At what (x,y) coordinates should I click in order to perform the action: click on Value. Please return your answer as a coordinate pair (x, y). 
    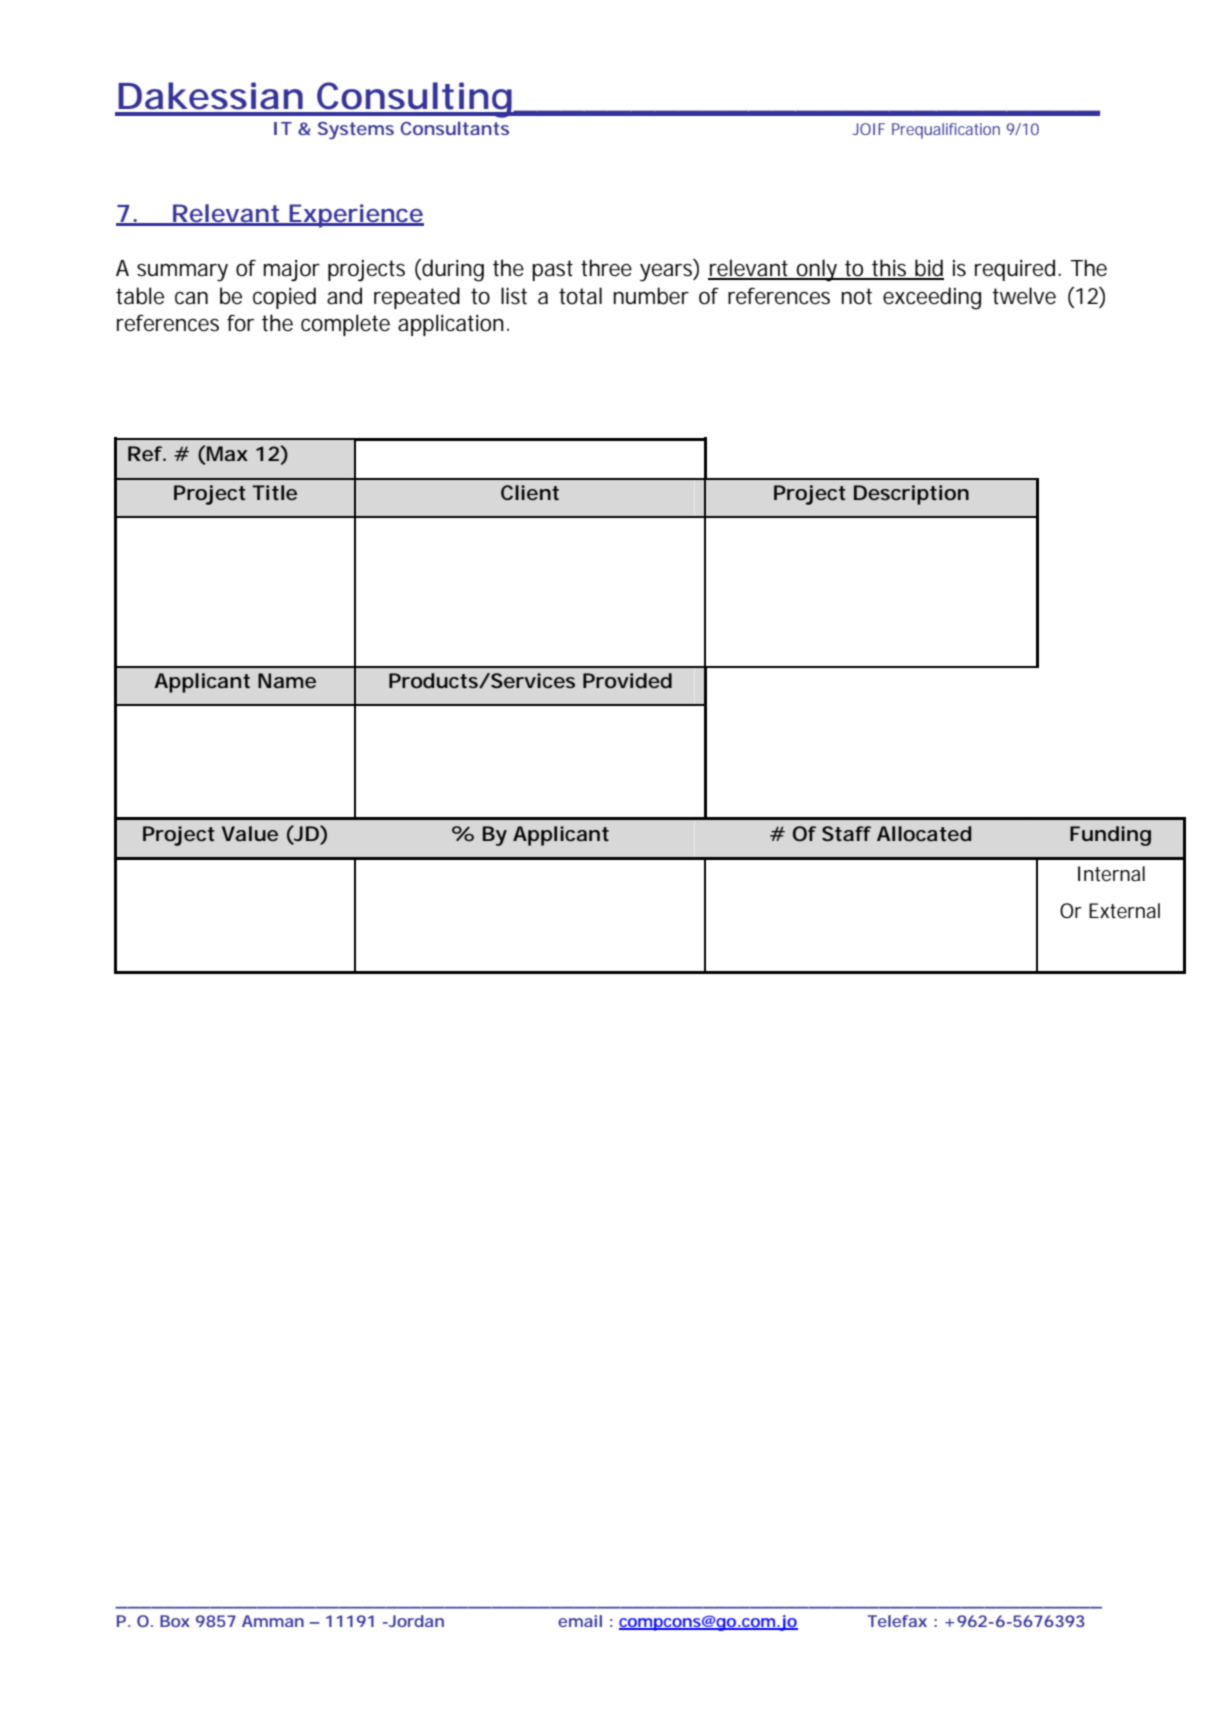
    Looking at the image, I should click on (250, 833).
